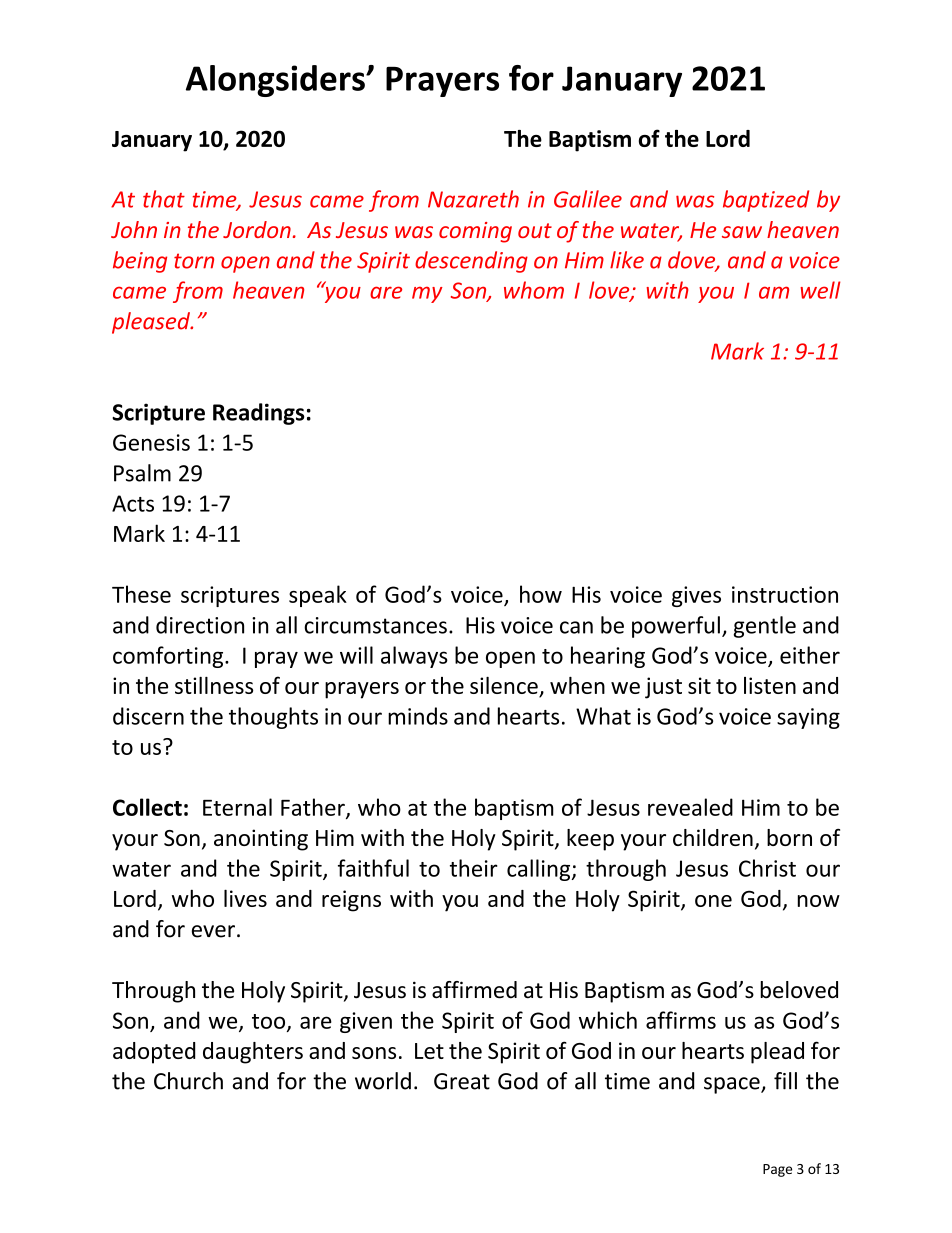  Describe the element at coordinates (462, 1081) in the screenshot. I see `Great` at that location.
